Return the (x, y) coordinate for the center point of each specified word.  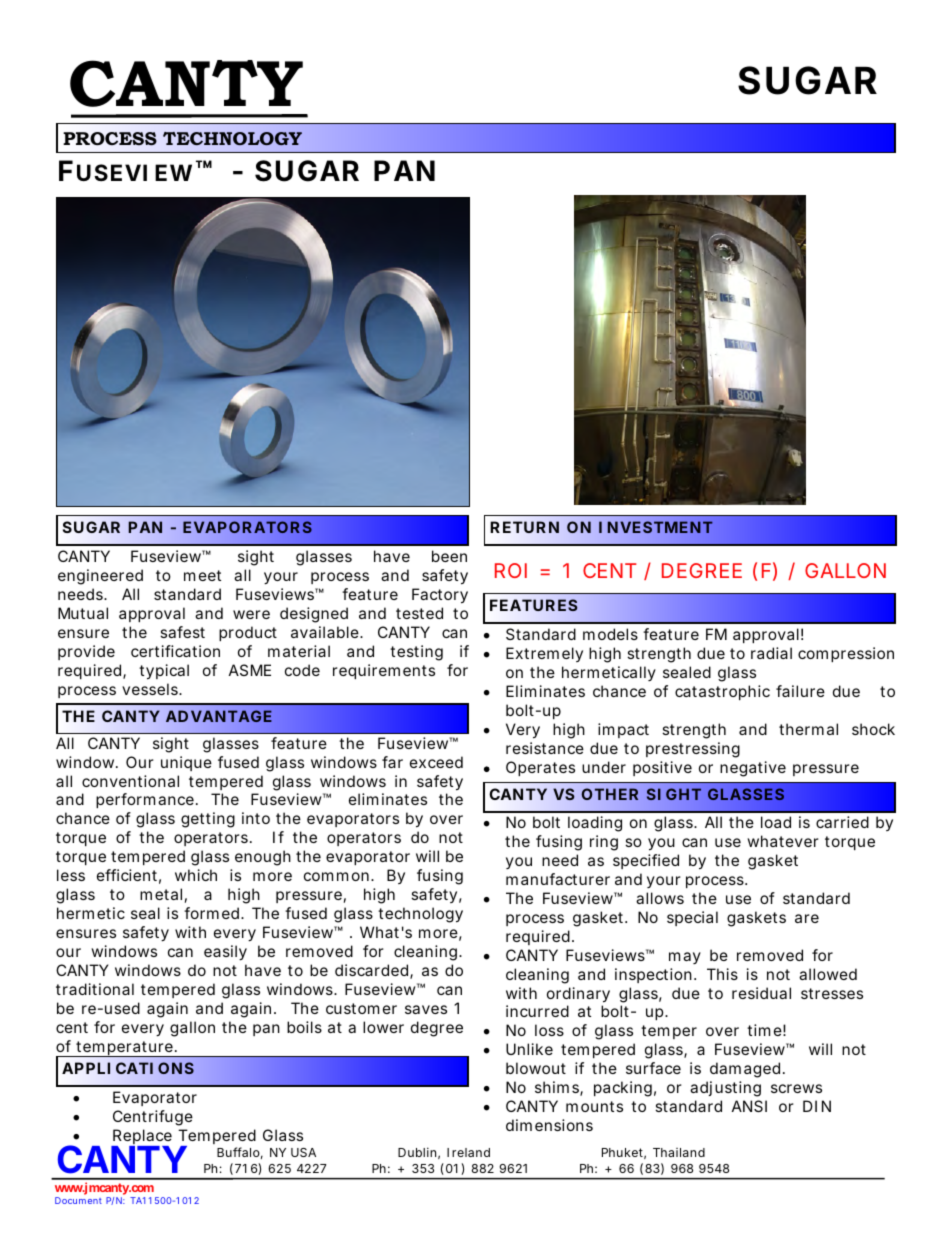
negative (753, 769)
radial (771, 653)
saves (426, 1009)
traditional (95, 989)
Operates (540, 768)
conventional (130, 781)
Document (78, 1200)
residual (761, 993)
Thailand (679, 1152)
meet (202, 575)
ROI (511, 570)
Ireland (468, 1152)
